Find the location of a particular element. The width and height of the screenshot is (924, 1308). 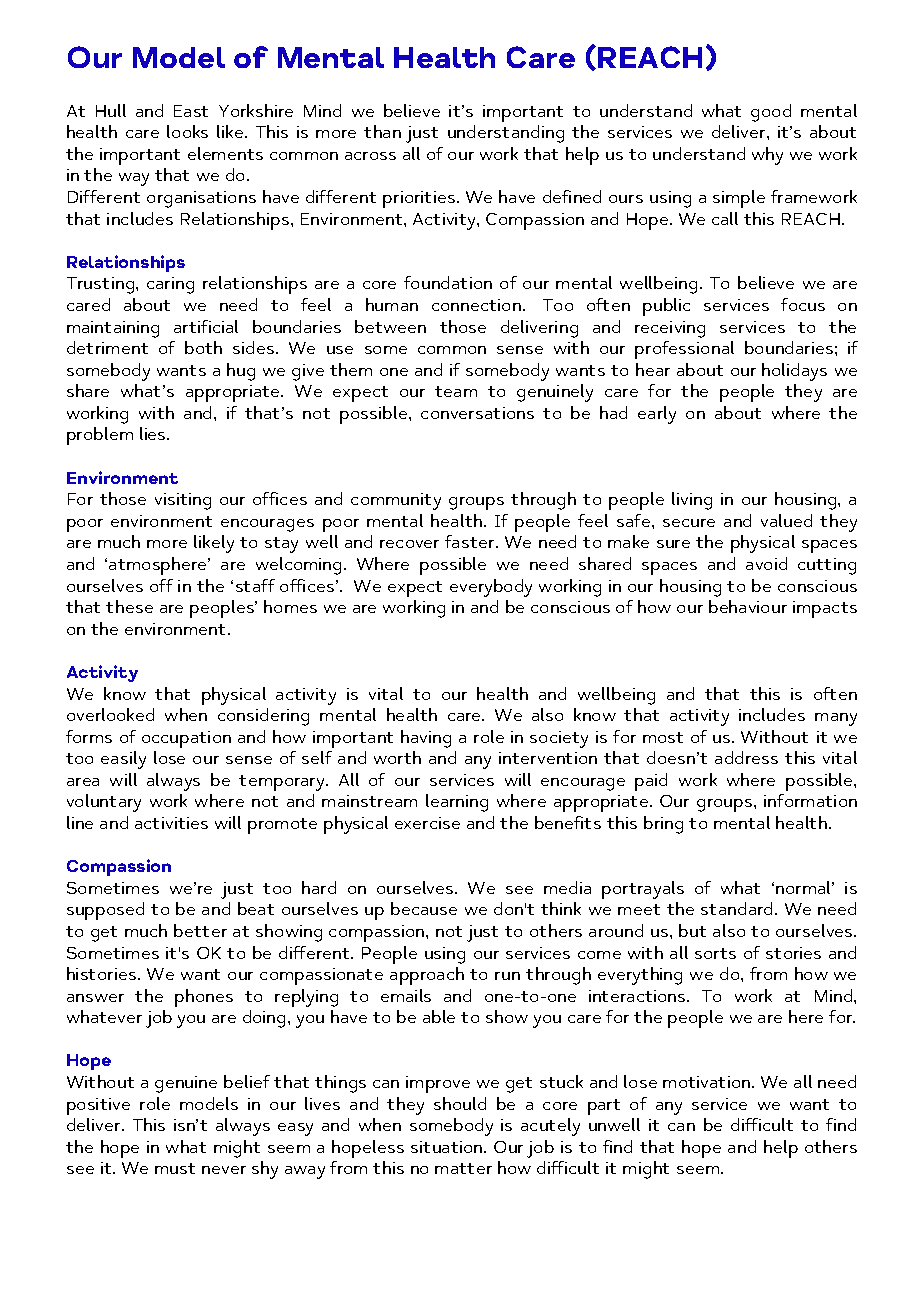

looks is located at coordinates (187, 131).
